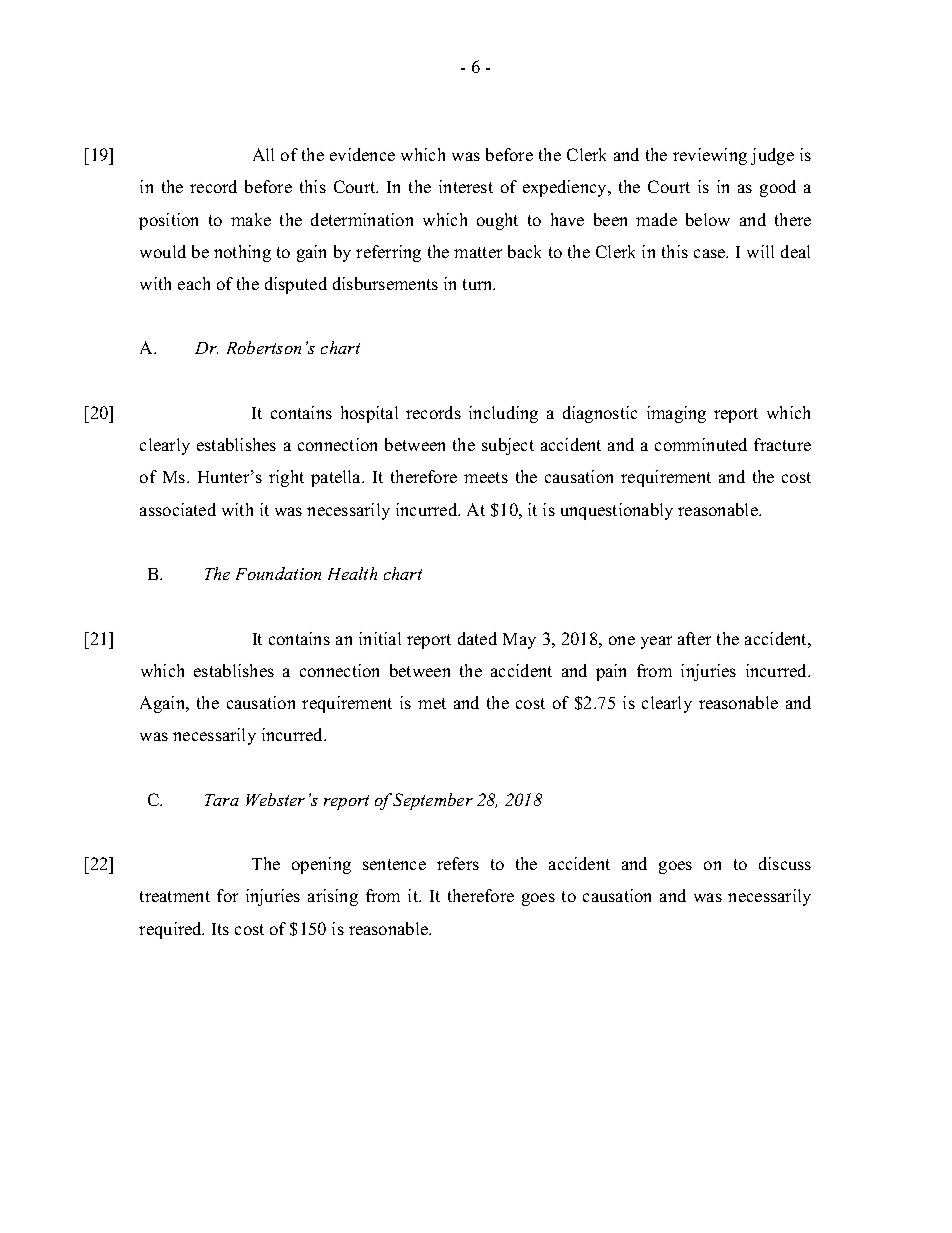  Describe the element at coordinates (477, 638) in the screenshot. I see `dated` at that location.
